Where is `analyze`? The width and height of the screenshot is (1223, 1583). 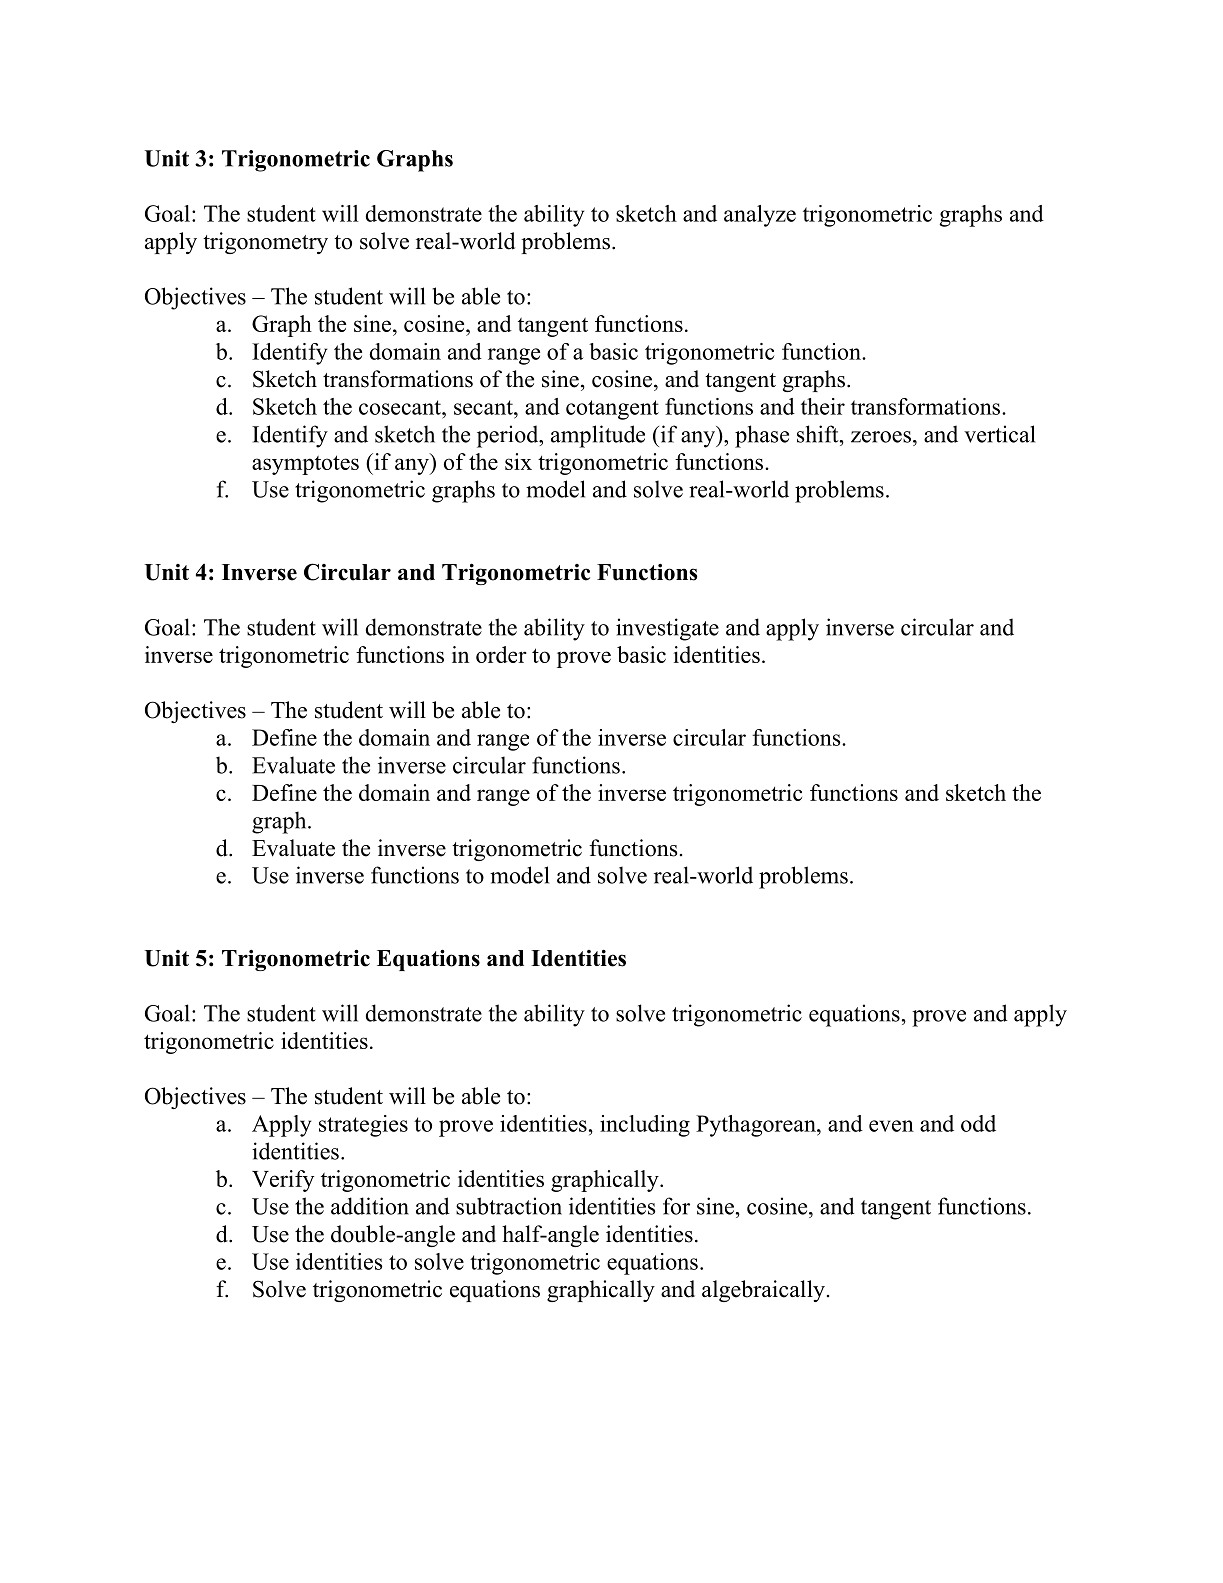 analyze is located at coordinates (760, 216).
